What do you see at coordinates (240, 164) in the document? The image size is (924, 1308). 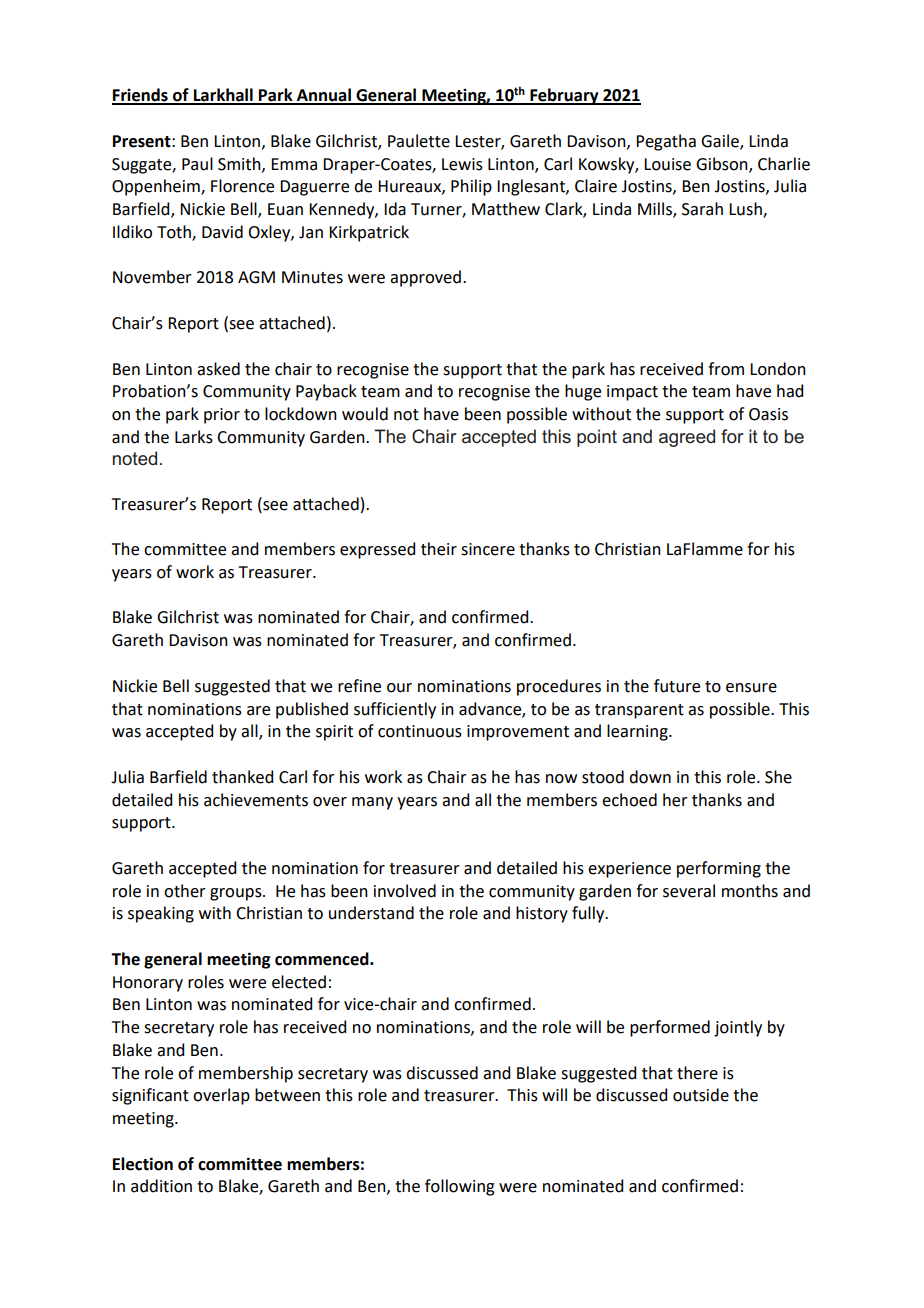 I see `Smith` at bounding box center [240, 164].
